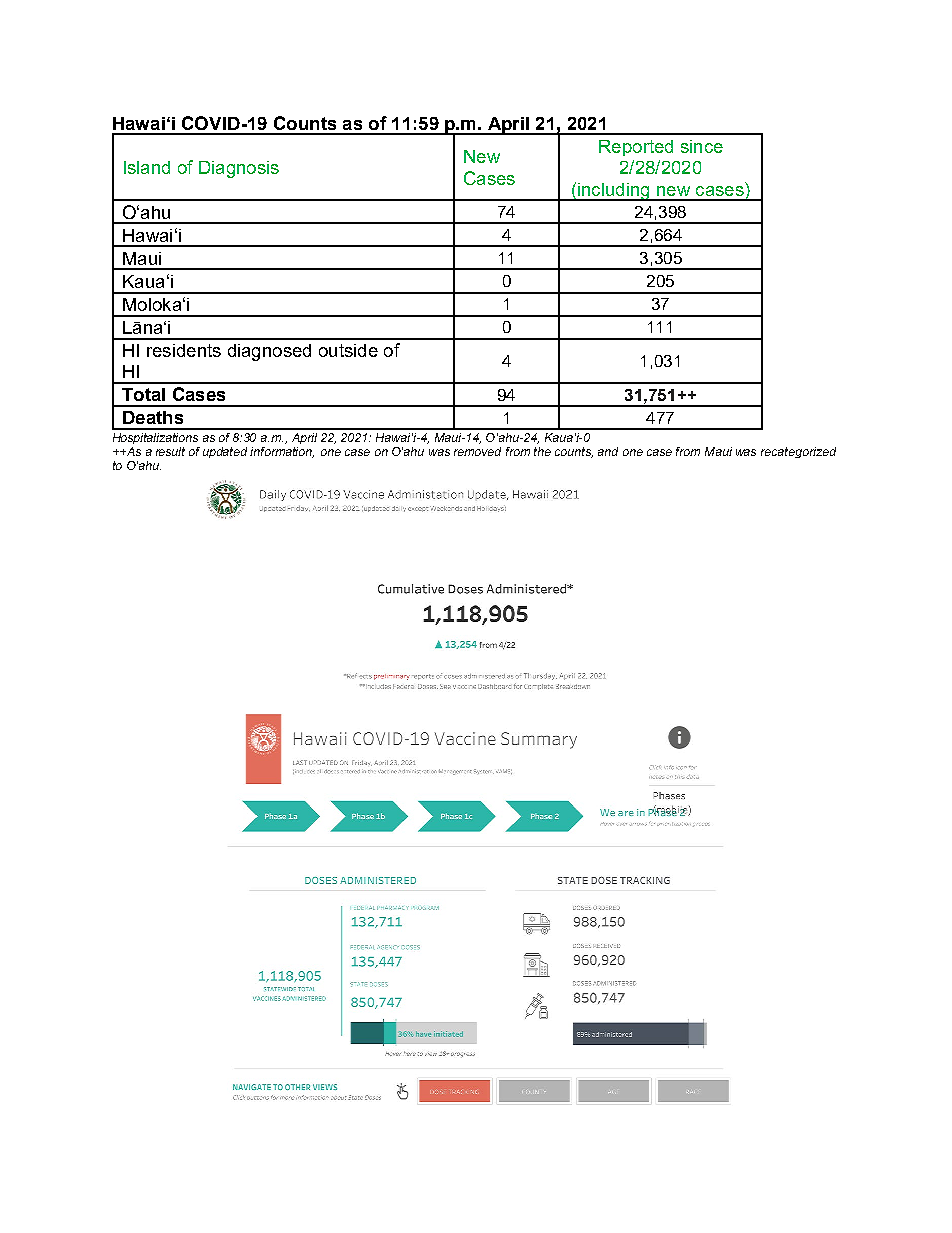  I want to click on diagnosed, so click(269, 352).
